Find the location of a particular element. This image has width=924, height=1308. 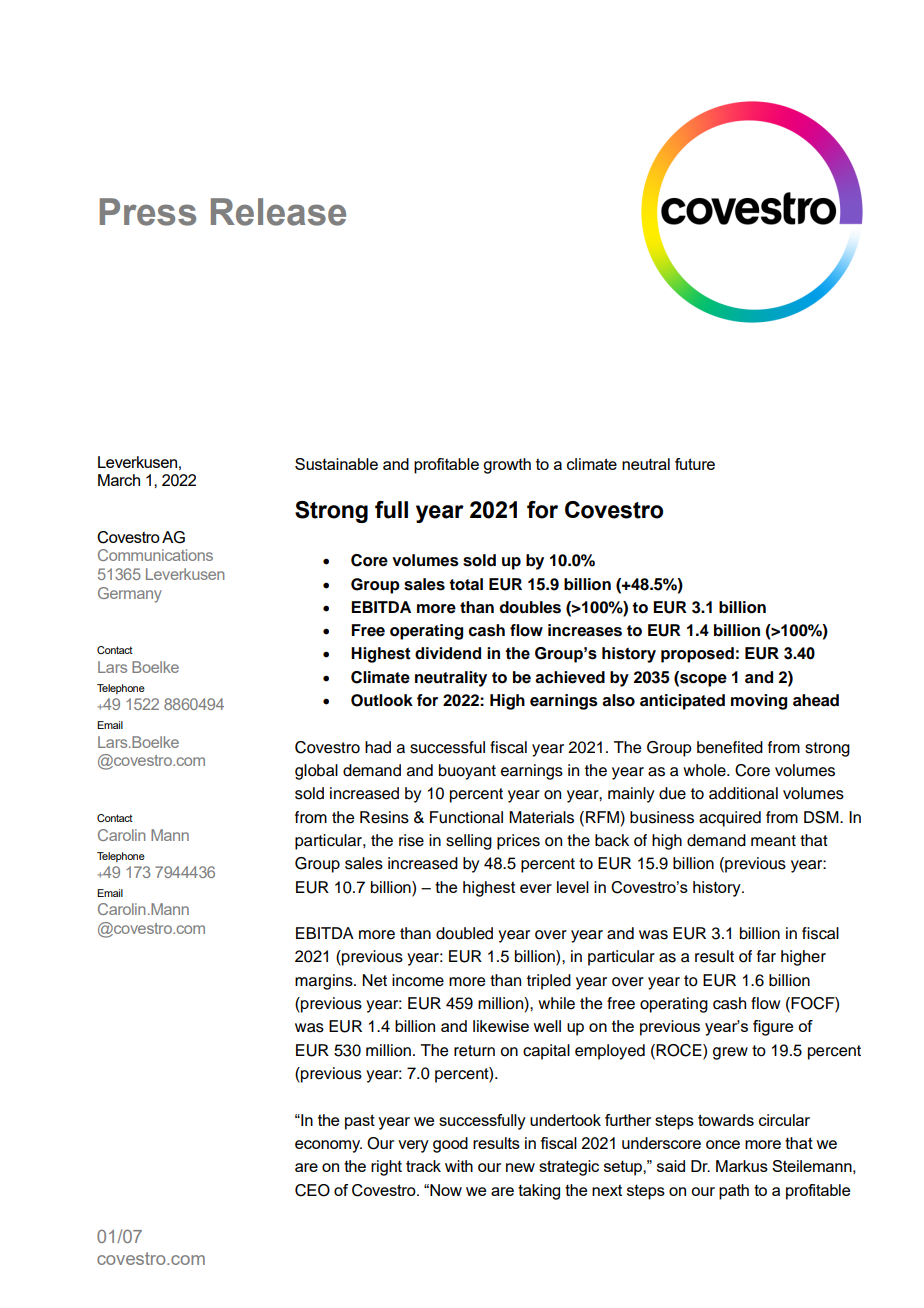

dividend is located at coordinates (448, 653).
